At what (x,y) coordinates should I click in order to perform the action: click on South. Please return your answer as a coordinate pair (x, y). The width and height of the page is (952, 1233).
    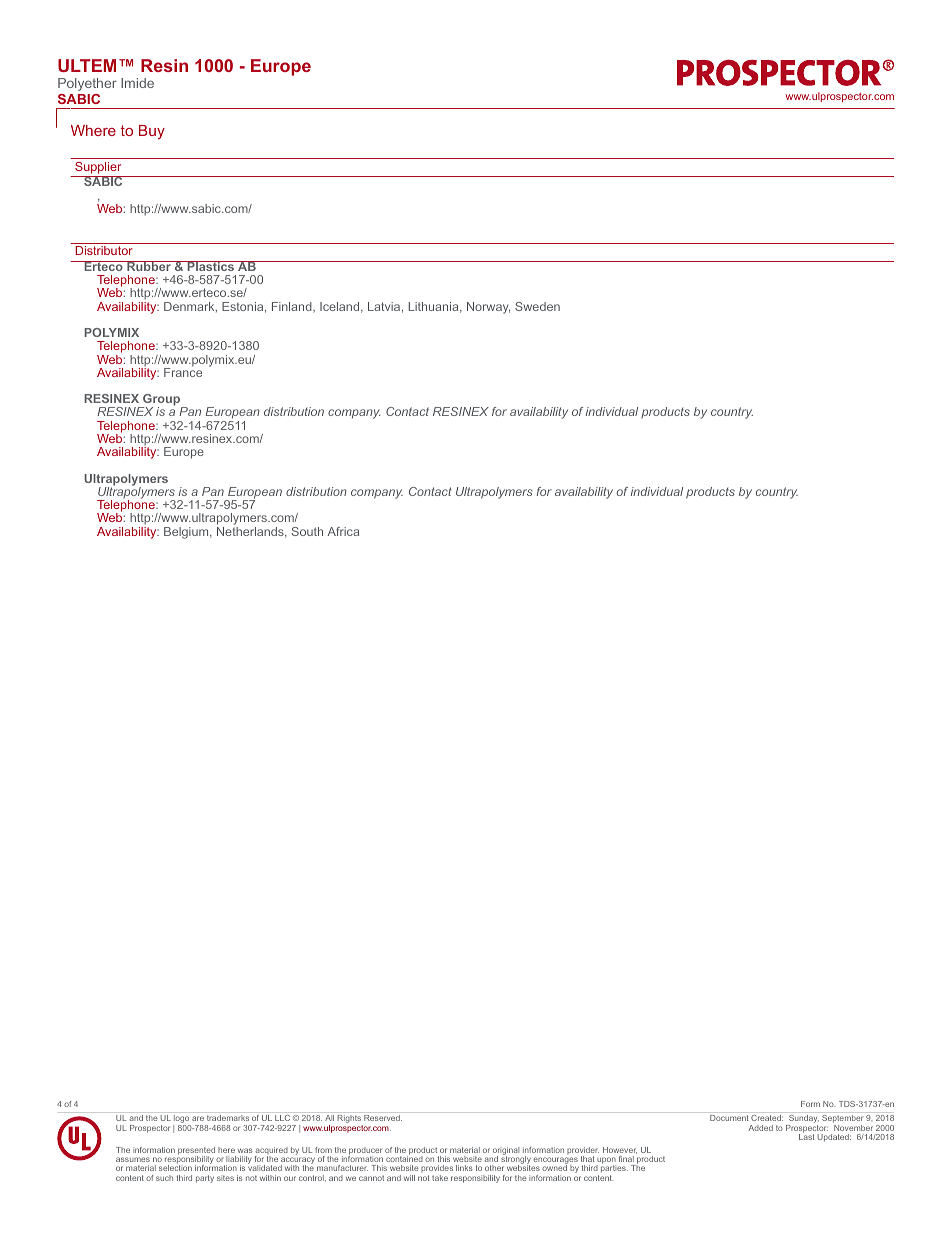
    Looking at the image, I should click on (307, 531).
